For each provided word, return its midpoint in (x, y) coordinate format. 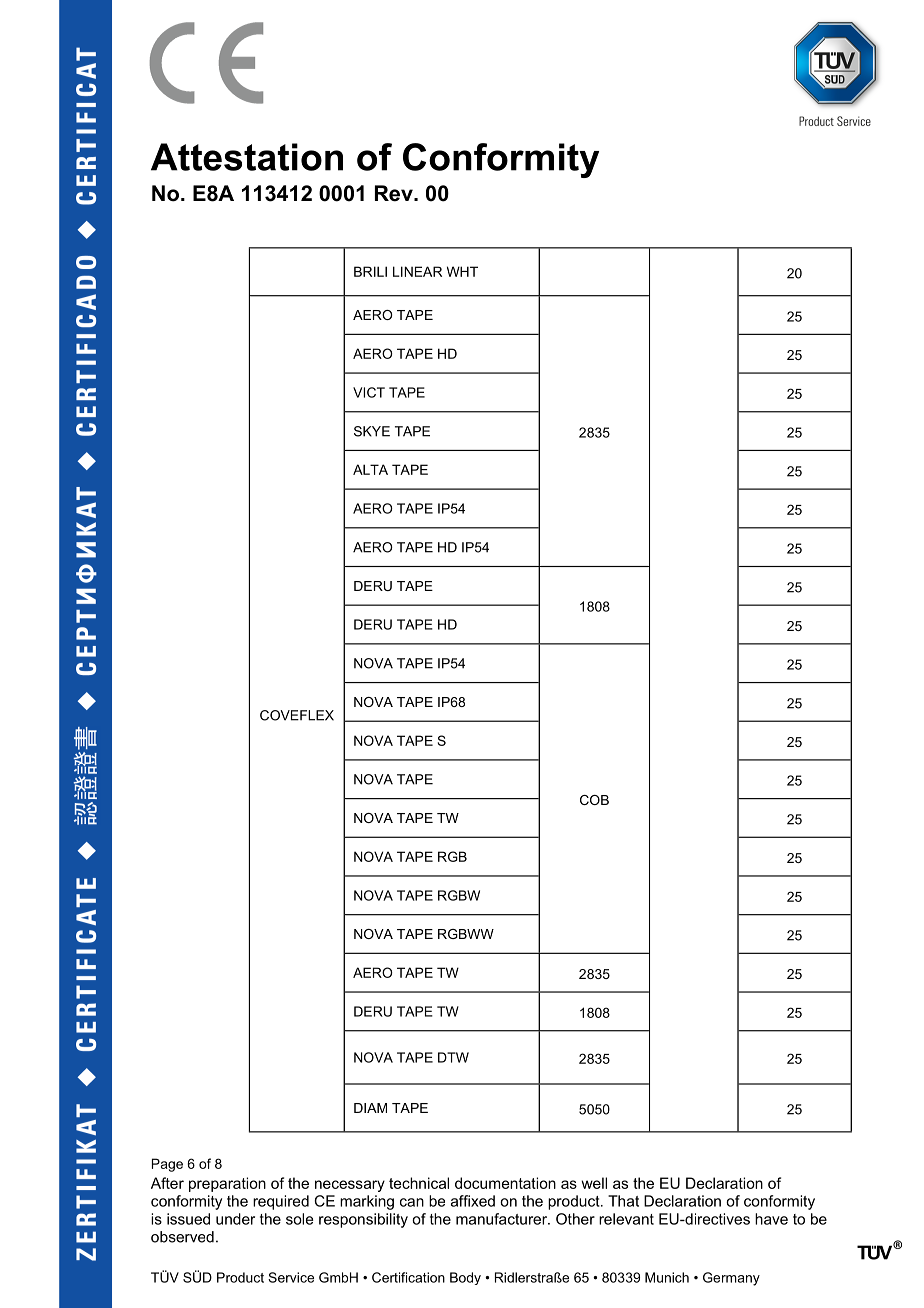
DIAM (370, 1108)
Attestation (247, 157)
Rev (395, 193)
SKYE (372, 431)
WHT (462, 271)
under (235, 1219)
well (594, 1183)
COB (594, 800)
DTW (453, 1057)
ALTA (370, 469)
